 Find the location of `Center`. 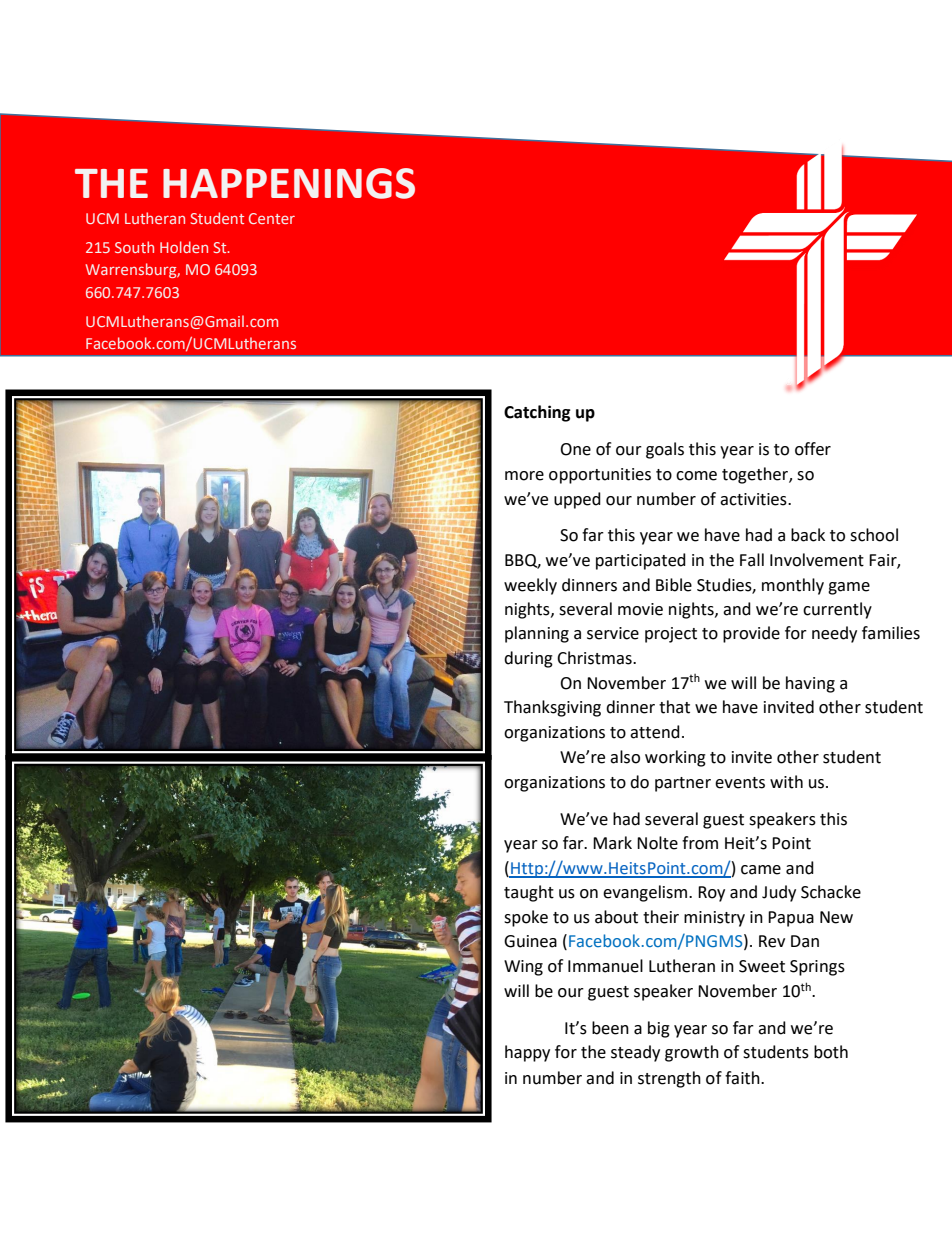

Center is located at coordinates (272, 218).
